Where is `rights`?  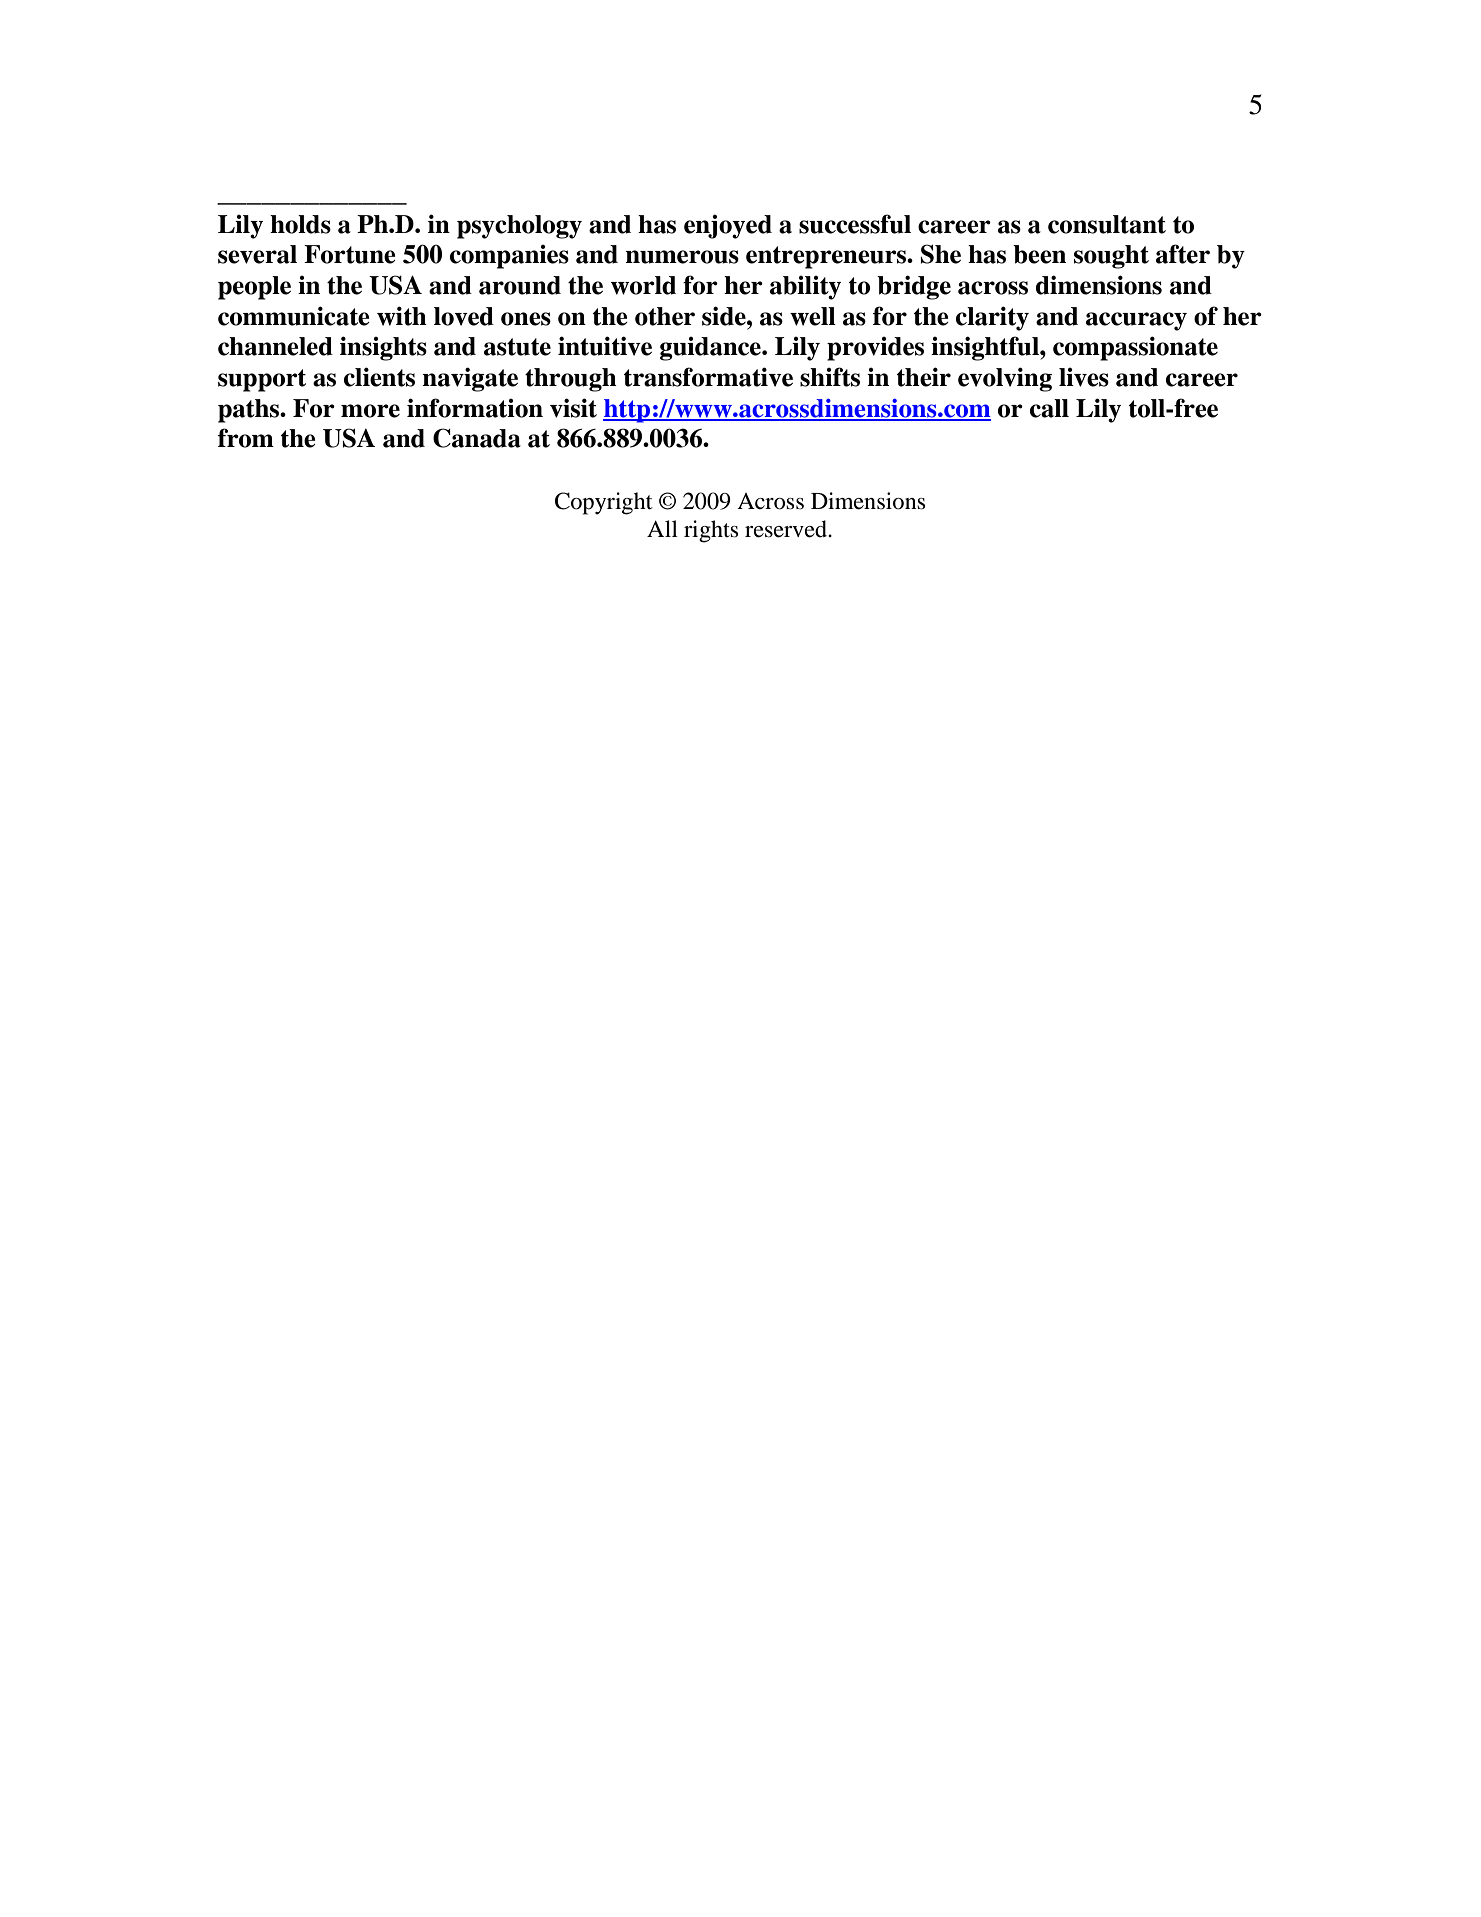
rights is located at coordinates (711, 531).
